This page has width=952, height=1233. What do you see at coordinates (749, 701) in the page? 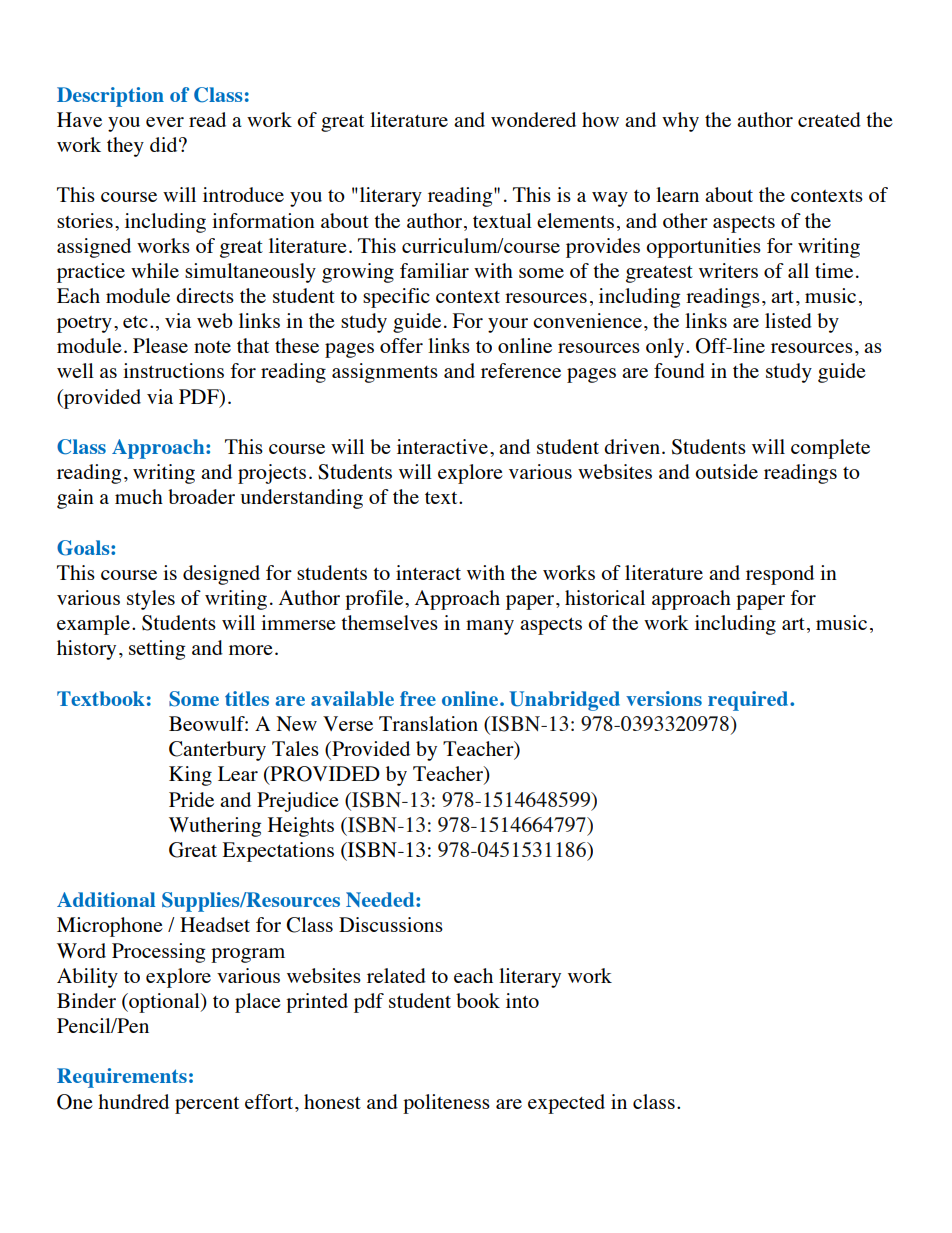
I see `required` at bounding box center [749, 701].
